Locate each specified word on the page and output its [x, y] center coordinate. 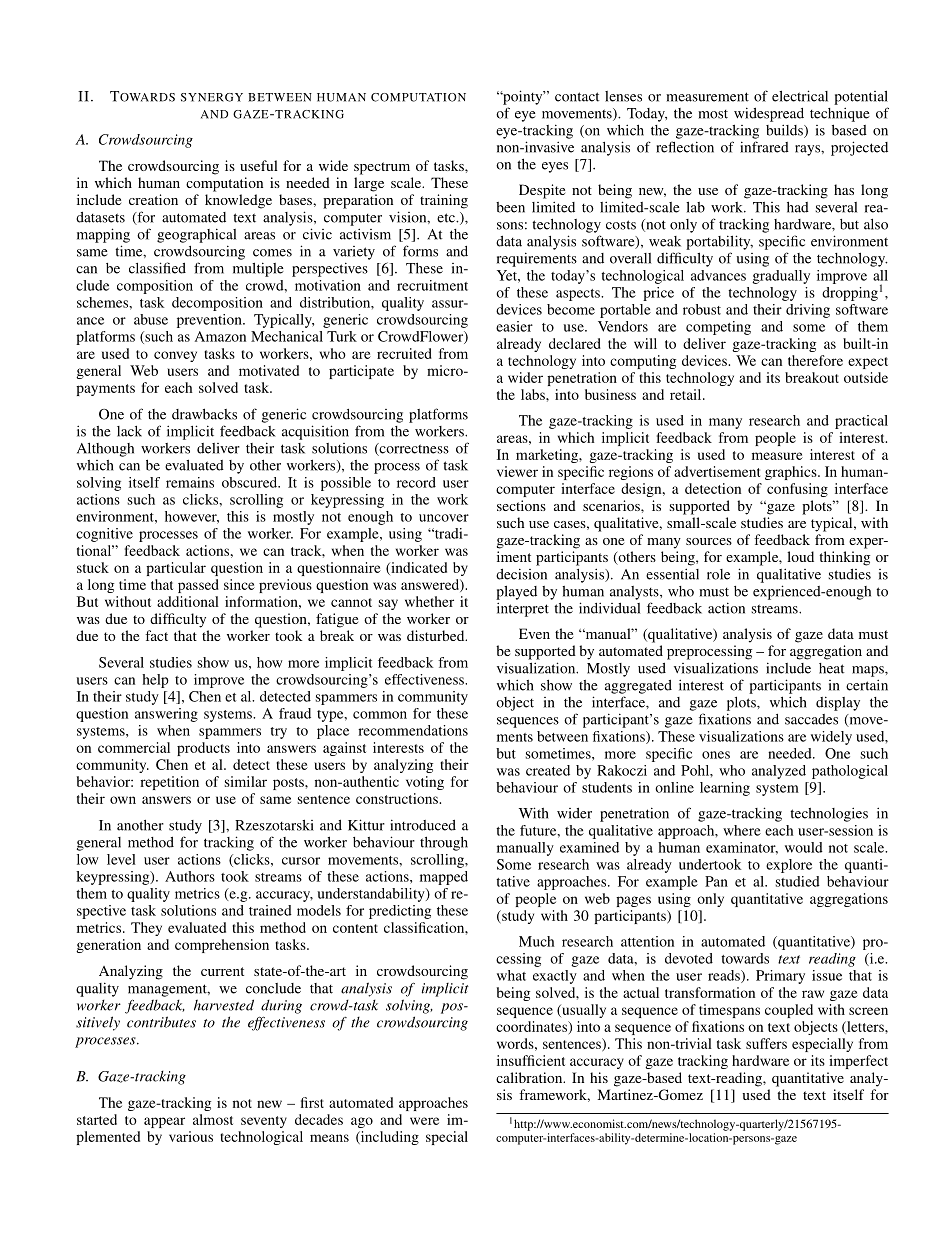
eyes [555, 167]
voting [425, 783]
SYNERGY [212, 97]
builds [785, 131]
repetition [169, 783]
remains [190, 482]
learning [725, 789]
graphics [792, 473]
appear [164, 1122]
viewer [517, 471]
